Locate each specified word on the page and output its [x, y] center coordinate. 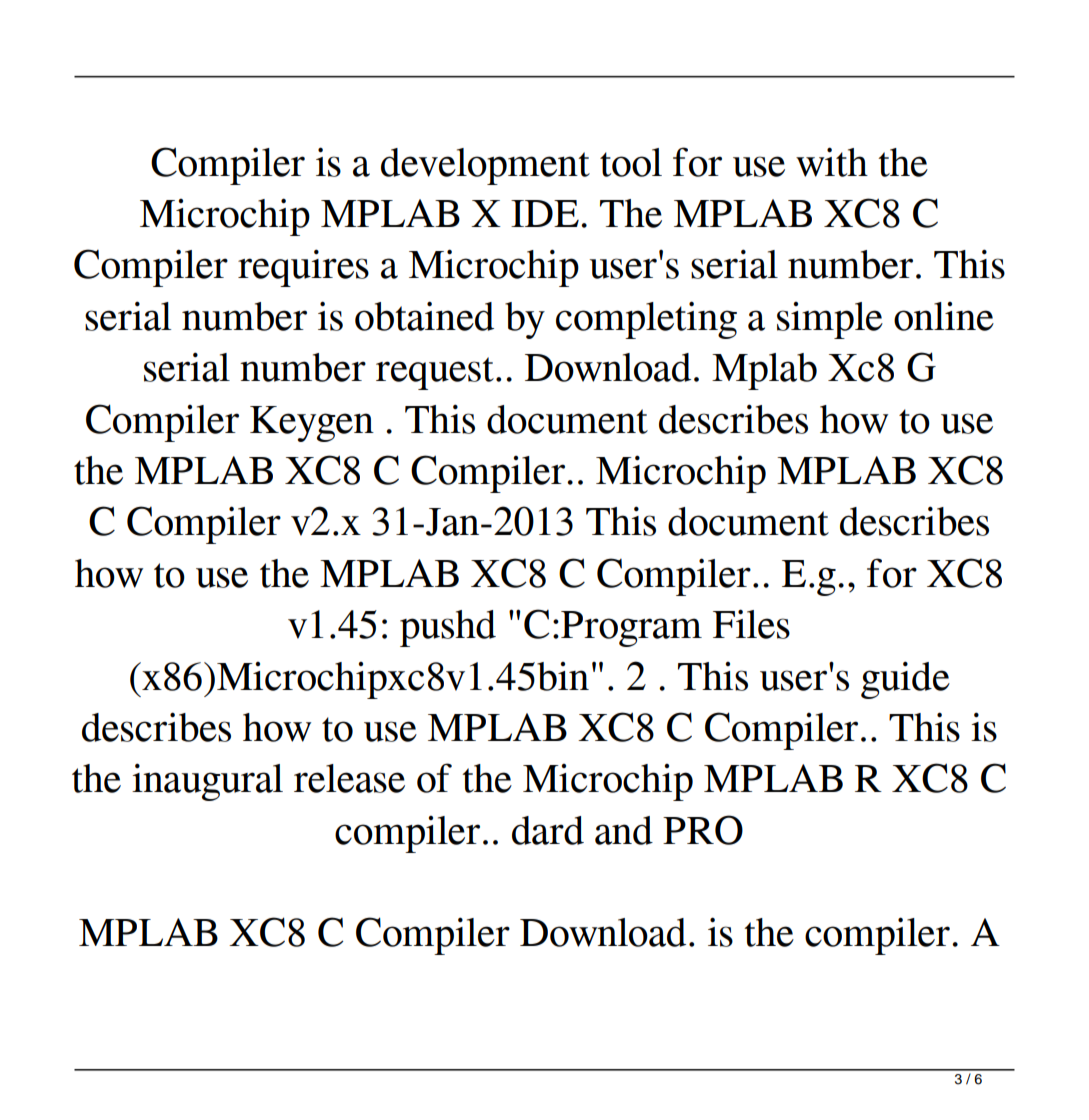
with [832, 162]
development [485, 166]
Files [751, 624]
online [944, 316]
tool [631, 162]
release [349, 778]
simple [830, 320]
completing [646, 320]
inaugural [207, 782]
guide [905, 680]
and [624, 830]
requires [303, 268]
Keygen [312, 424]
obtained [424, 316]
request [435, 373]
